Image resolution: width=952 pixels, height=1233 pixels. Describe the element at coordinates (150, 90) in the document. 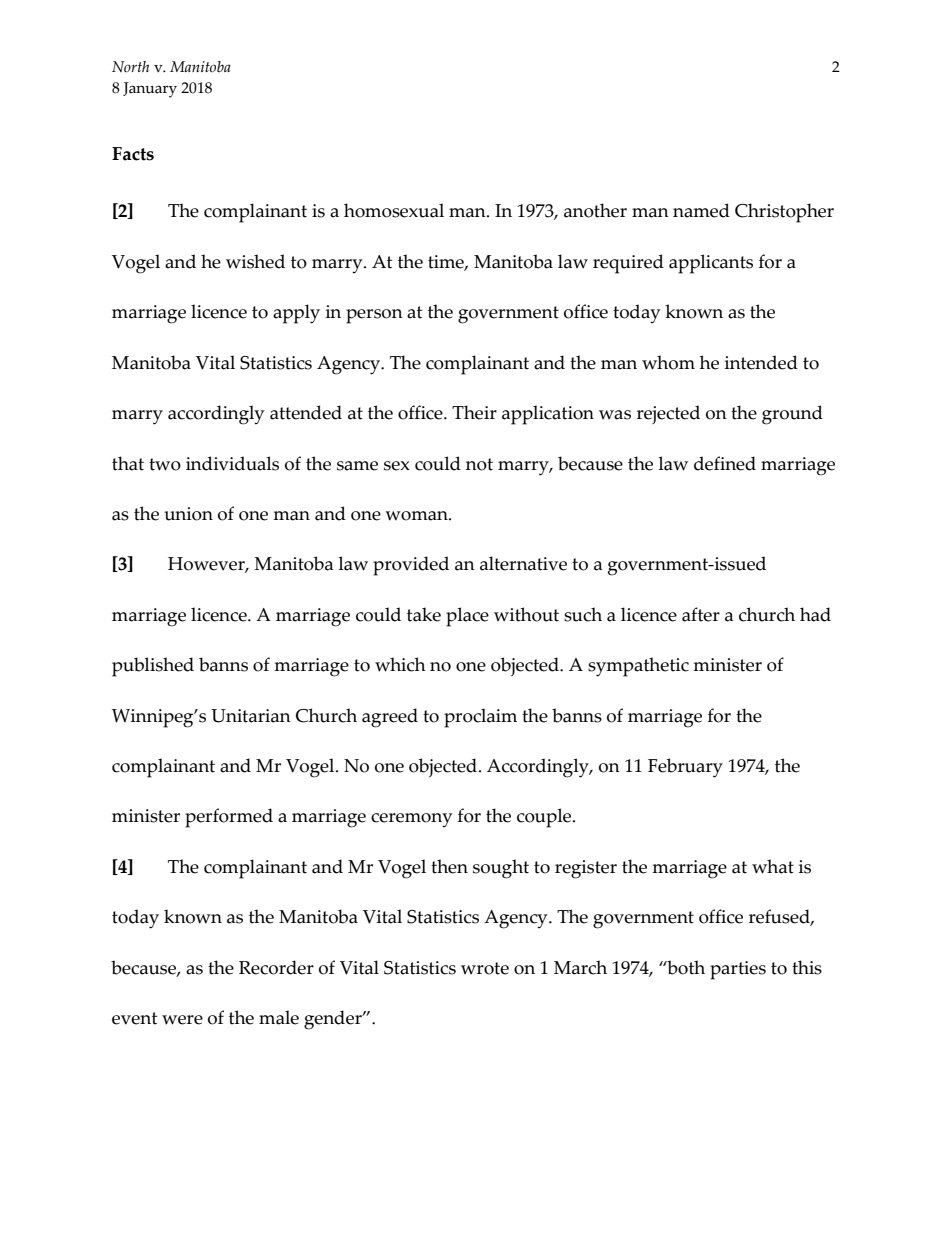

I see `January` at that location.
